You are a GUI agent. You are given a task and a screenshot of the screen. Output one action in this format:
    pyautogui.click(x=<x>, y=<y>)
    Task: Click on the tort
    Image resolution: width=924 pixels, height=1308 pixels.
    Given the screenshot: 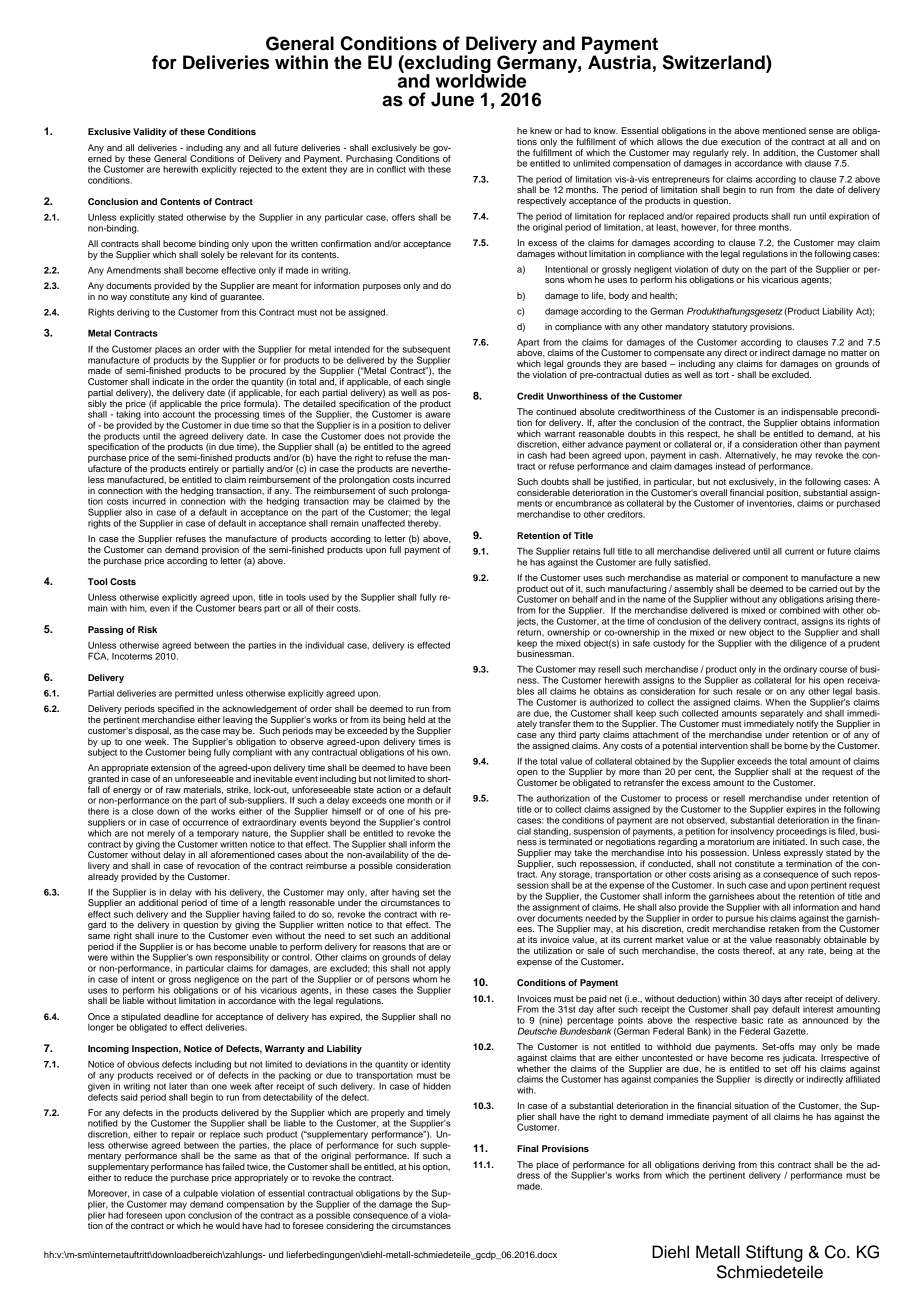 What is the action you would take?
    pyautogui.click(x=722, y=375)
